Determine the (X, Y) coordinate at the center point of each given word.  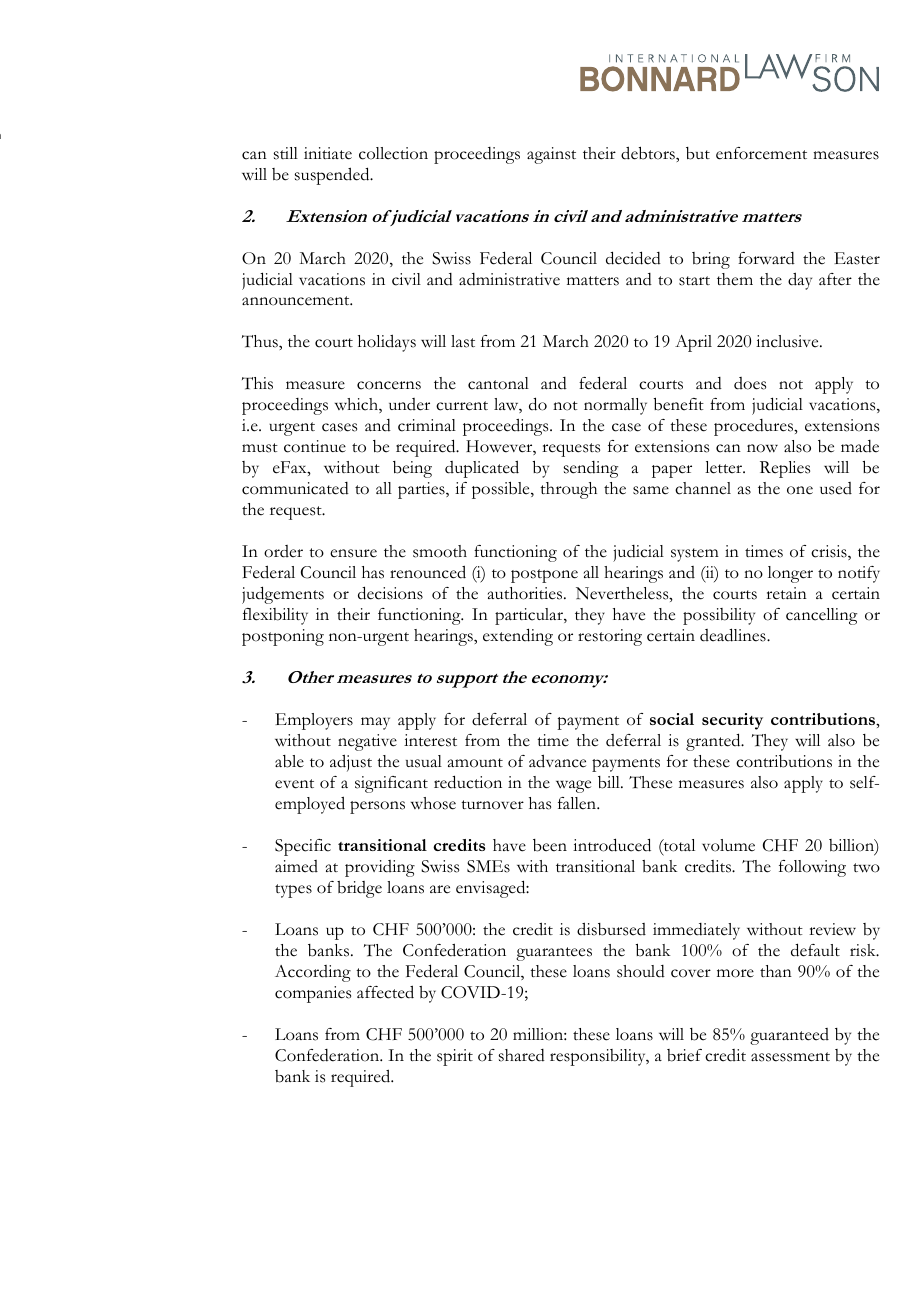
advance (557, 761)
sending (591, 469)
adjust (351, 763)
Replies (785, 469)
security (732, 721)
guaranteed (789, 1036)
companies (313, 994)
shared (522, 1055)
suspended (333, 176)
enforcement (761, 153)
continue (315, 446)
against (551, 155)
